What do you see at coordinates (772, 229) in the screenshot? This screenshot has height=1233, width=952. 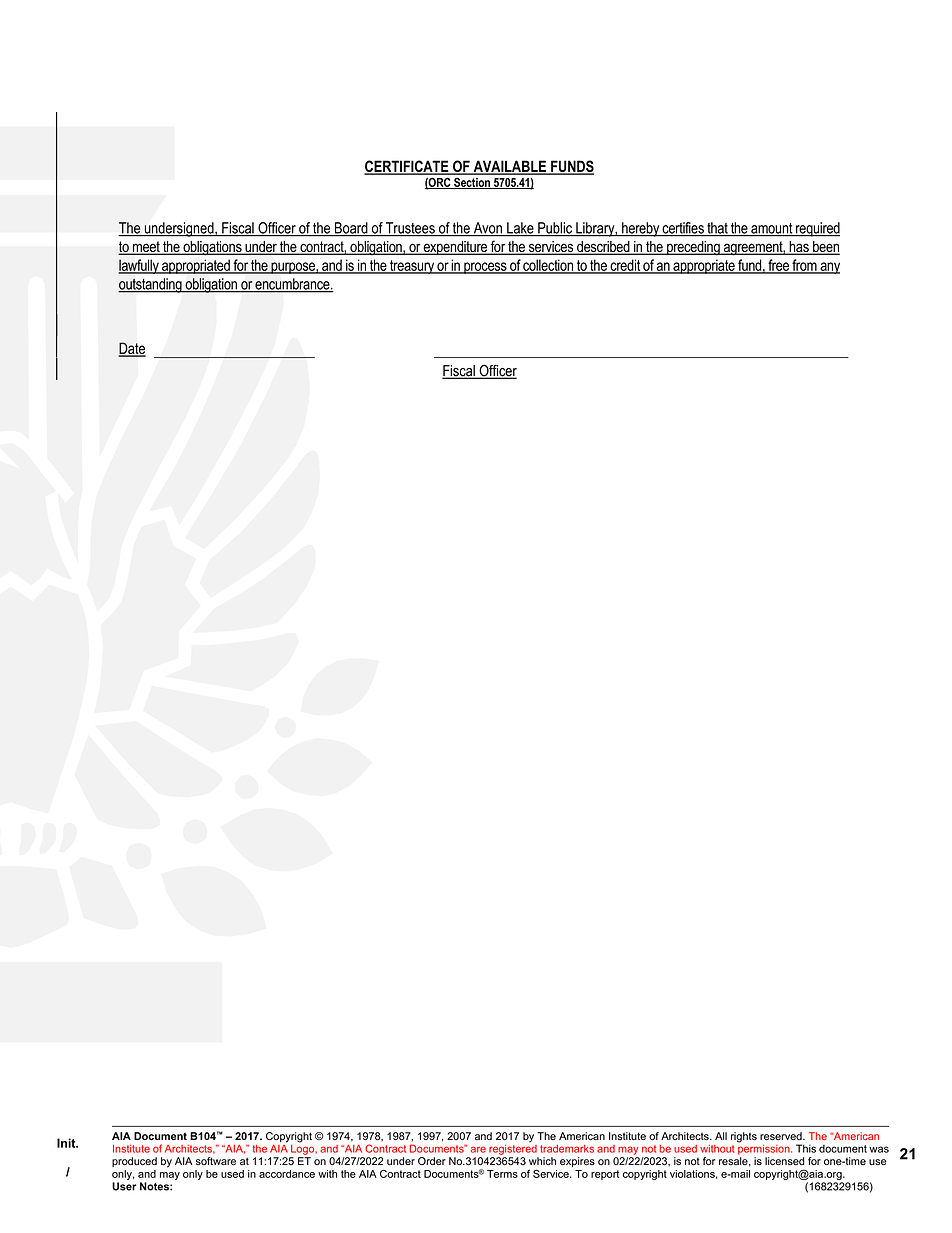 I see `amount` at bounding box center [772, 229].
